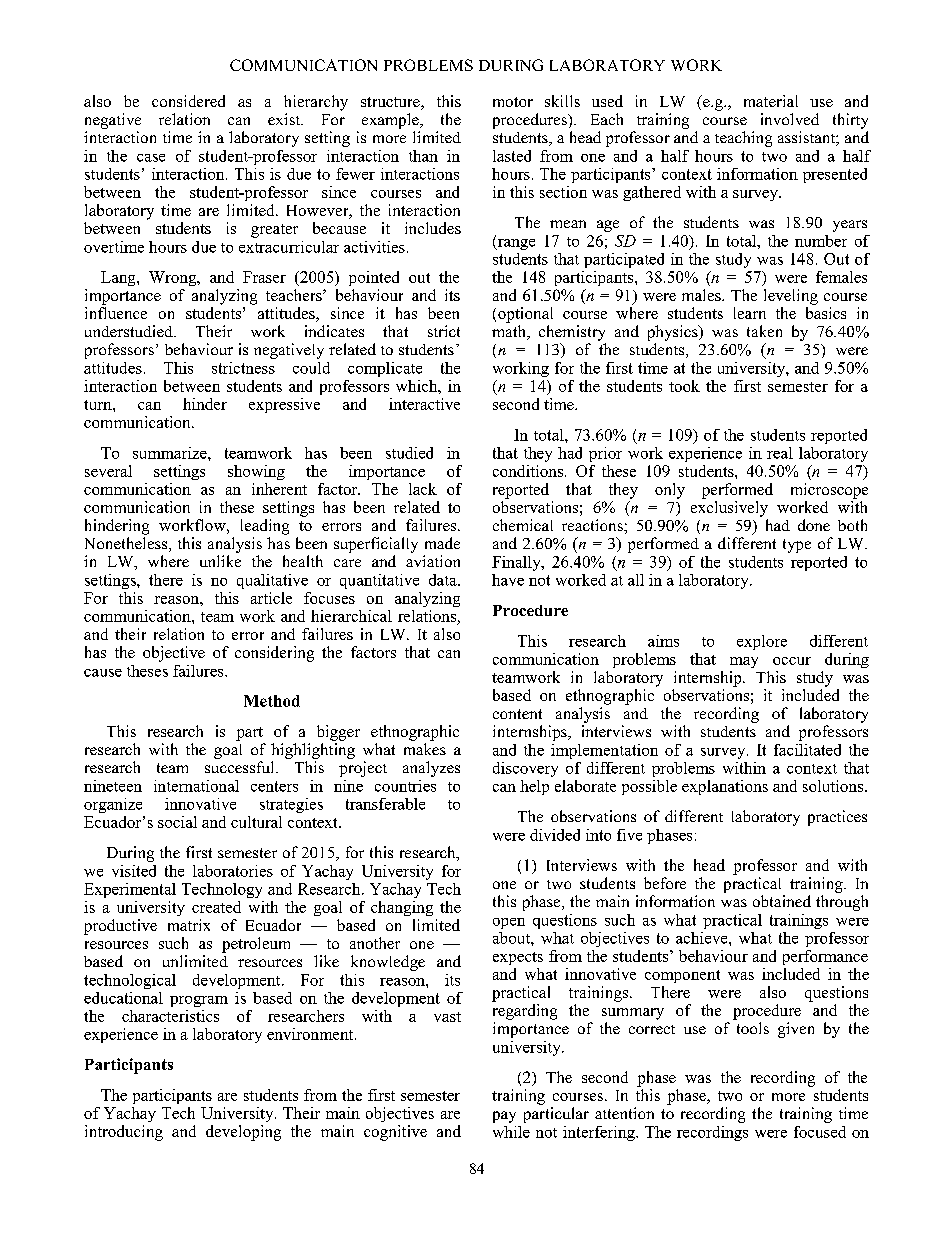 The height and width of the document is (1233, 952). Describe the element at coordinates (233, 871) in the document. I see `laboratories` at that location.
